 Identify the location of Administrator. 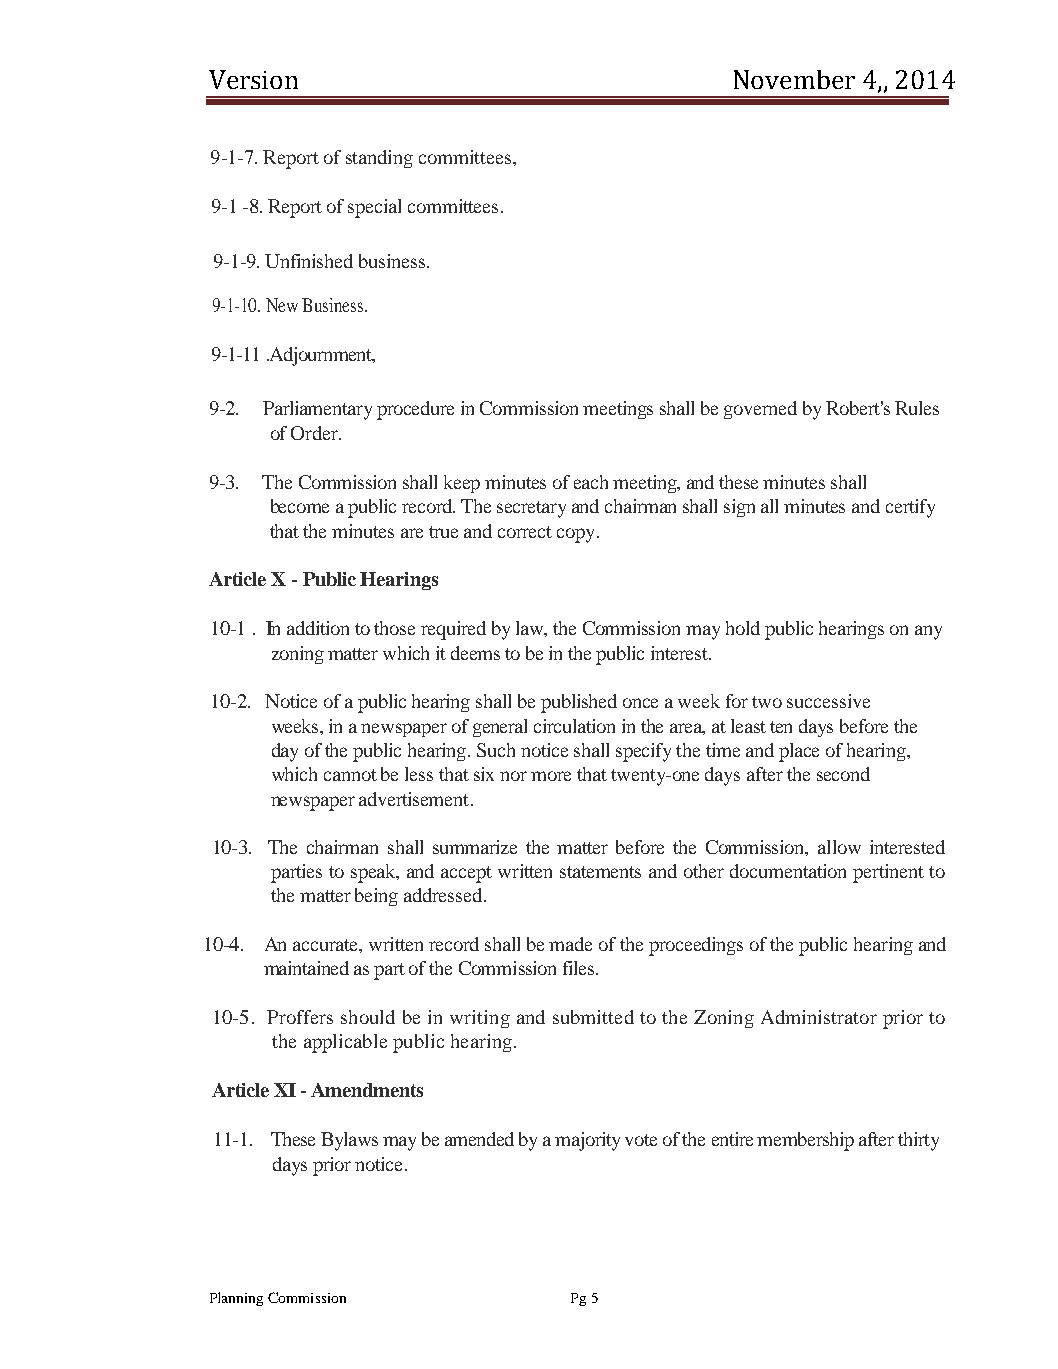
(819, 1017).
